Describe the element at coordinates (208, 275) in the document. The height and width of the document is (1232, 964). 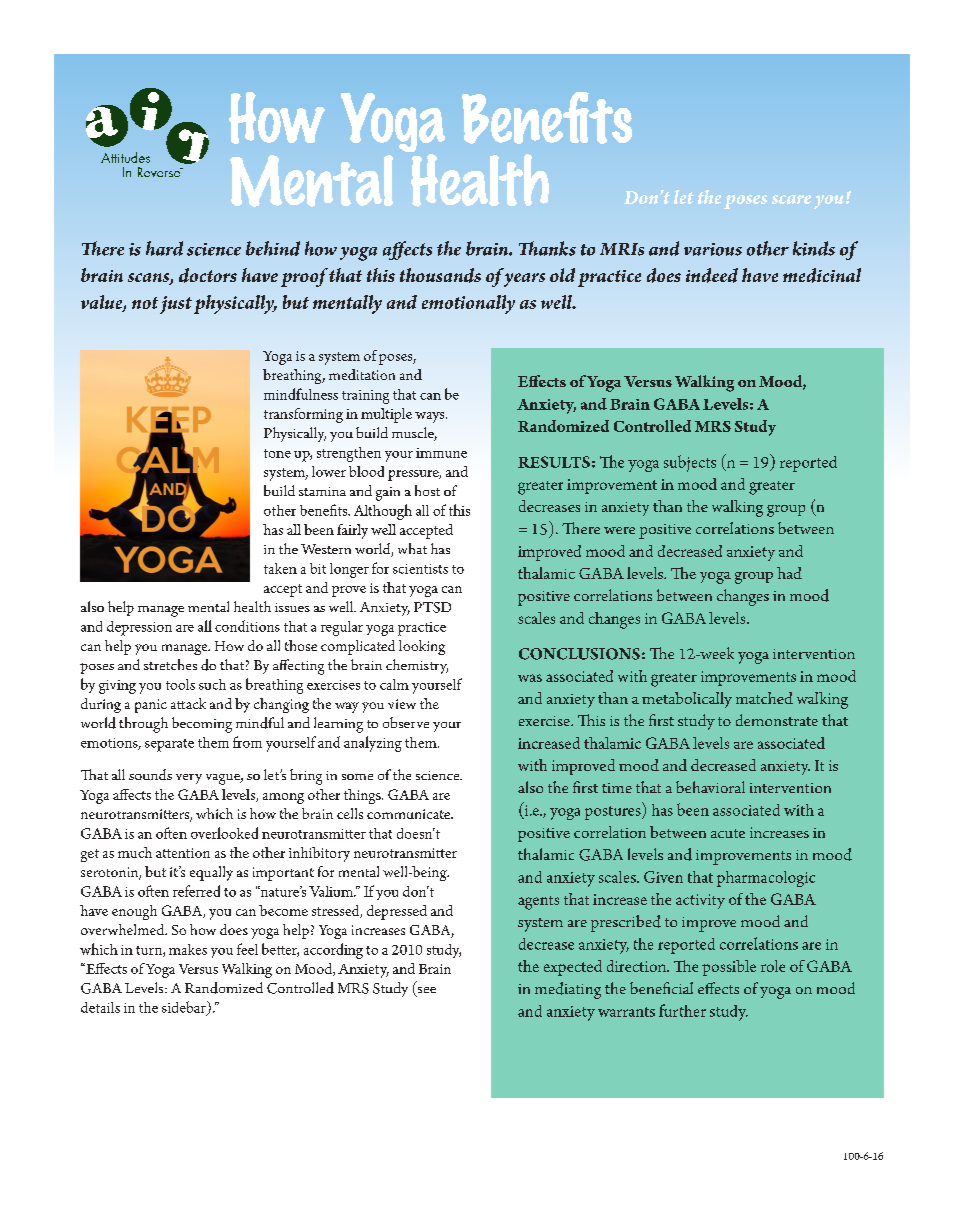
I see `doctors` at that location.
